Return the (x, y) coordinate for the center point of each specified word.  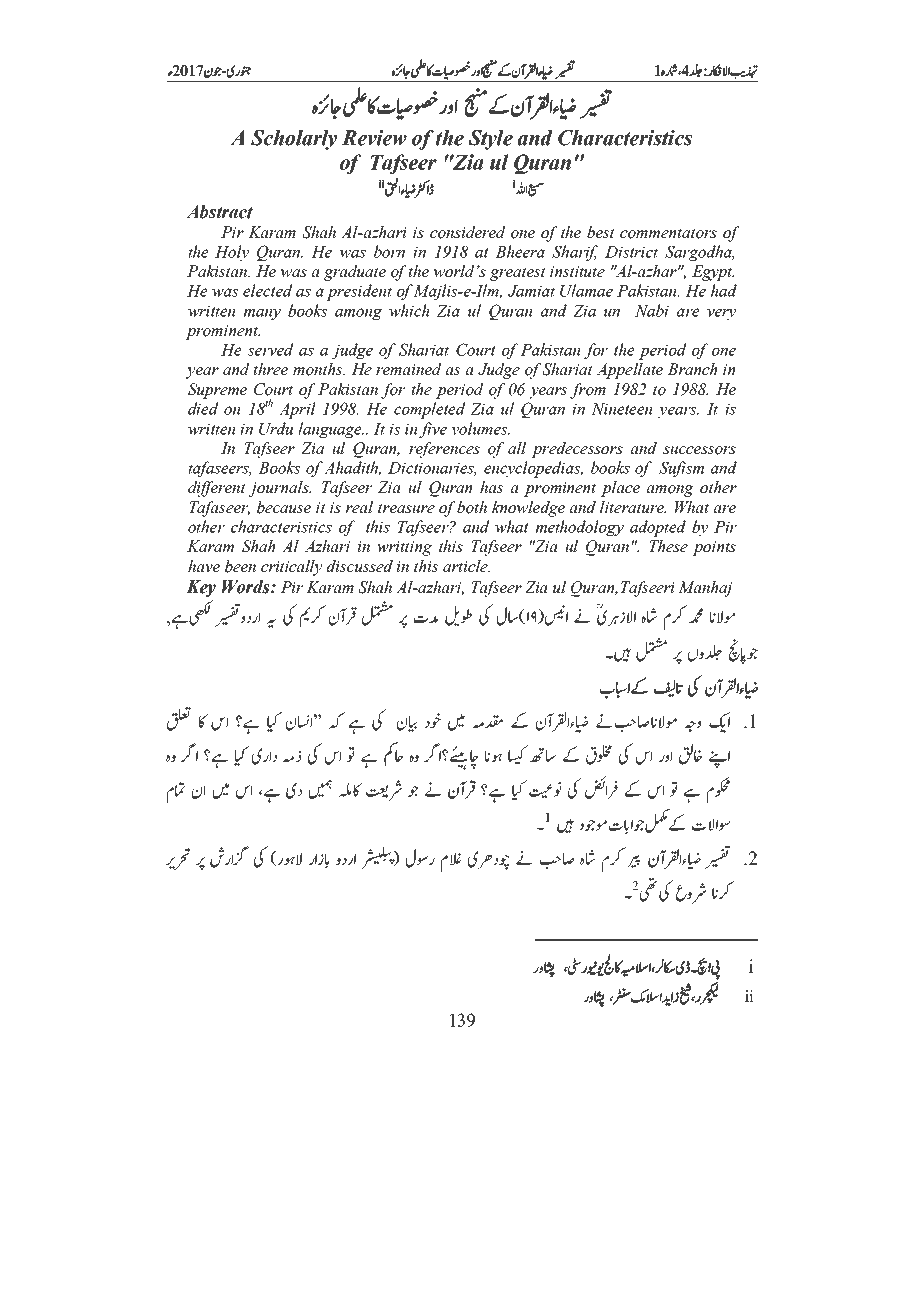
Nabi (652, 310)
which (409, 310)
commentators (668, 233)
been (240, 566)
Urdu (276, 428)
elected (267, 290)
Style (490, 140)
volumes (481, 428)
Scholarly (294, 140)
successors (699, 450)
